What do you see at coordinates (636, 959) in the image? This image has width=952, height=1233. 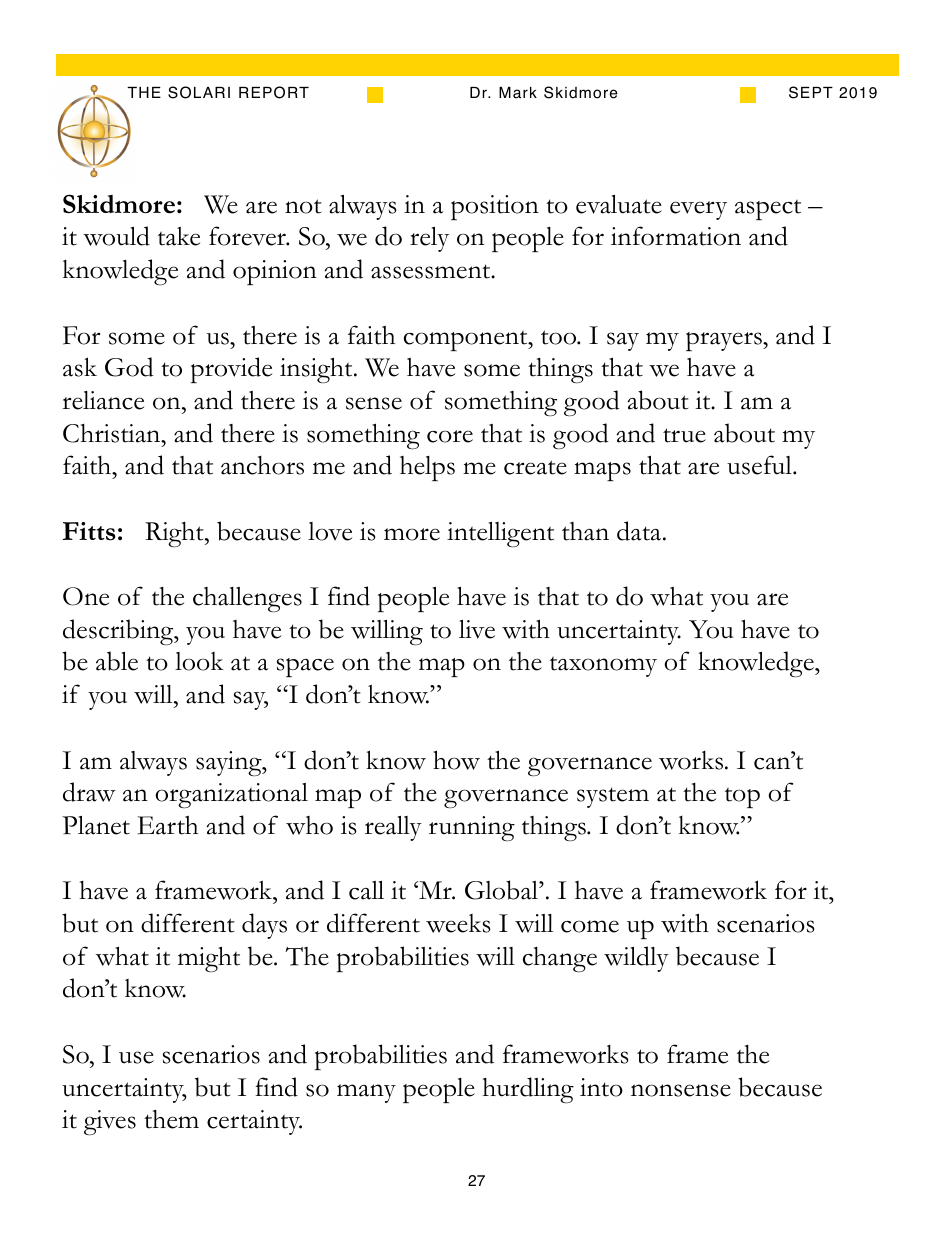 I see `wildly` at bounding box center [636, 959].
